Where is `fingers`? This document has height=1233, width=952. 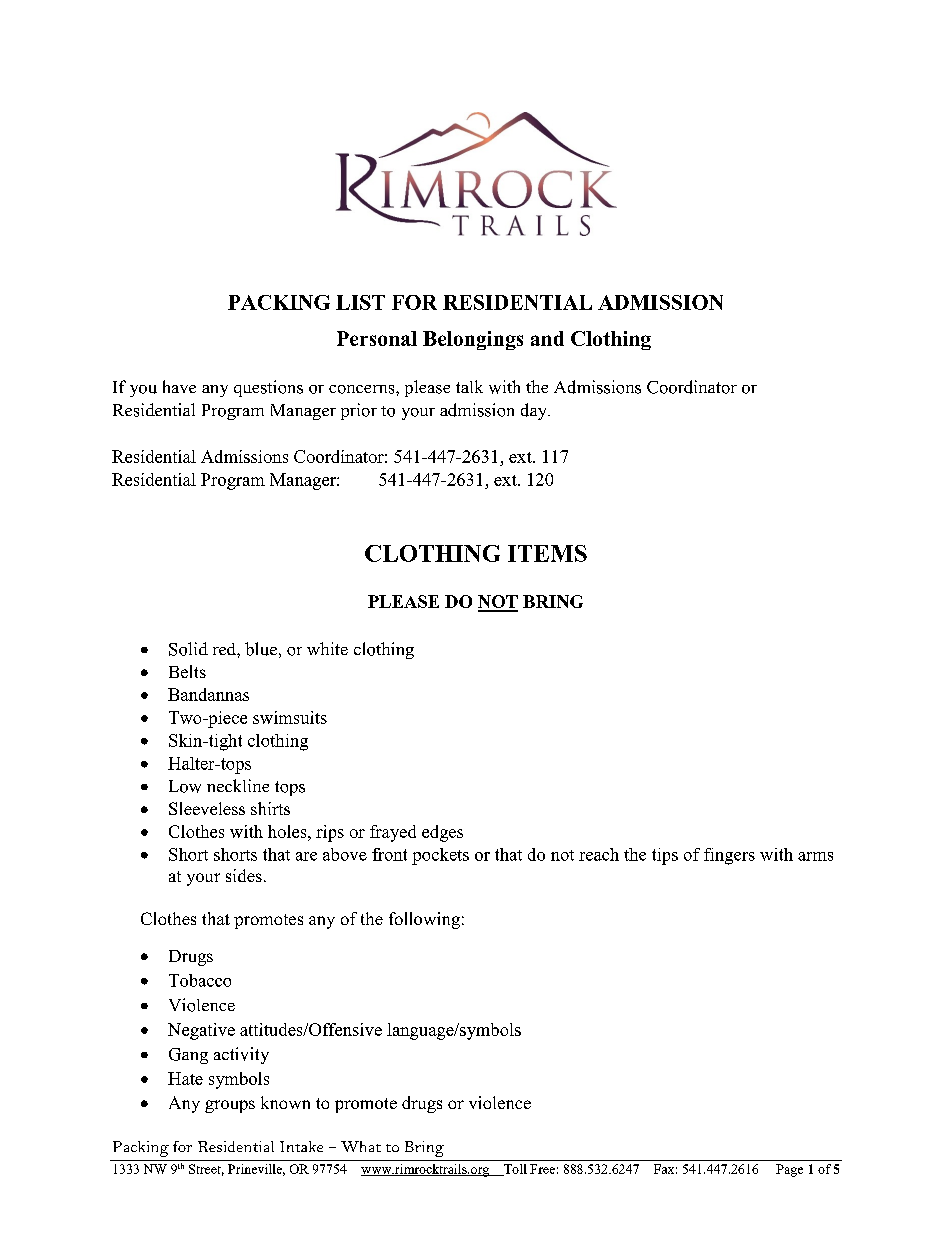
fingers is located at coordinates (729, 856).
